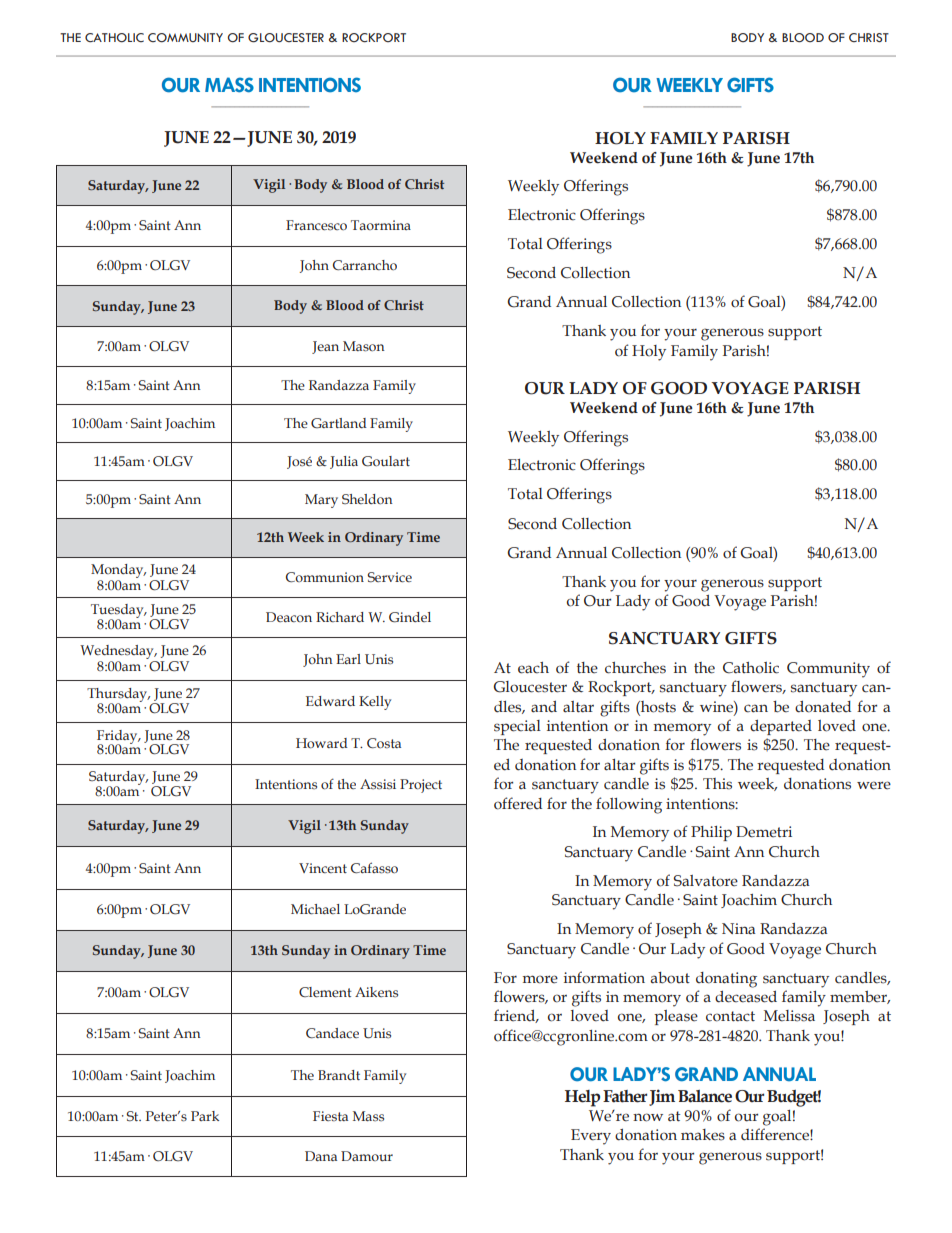  What do you see at coordinates (823, 707) in the screenshot?
I see `donated` at bounding box center [823, 707].
